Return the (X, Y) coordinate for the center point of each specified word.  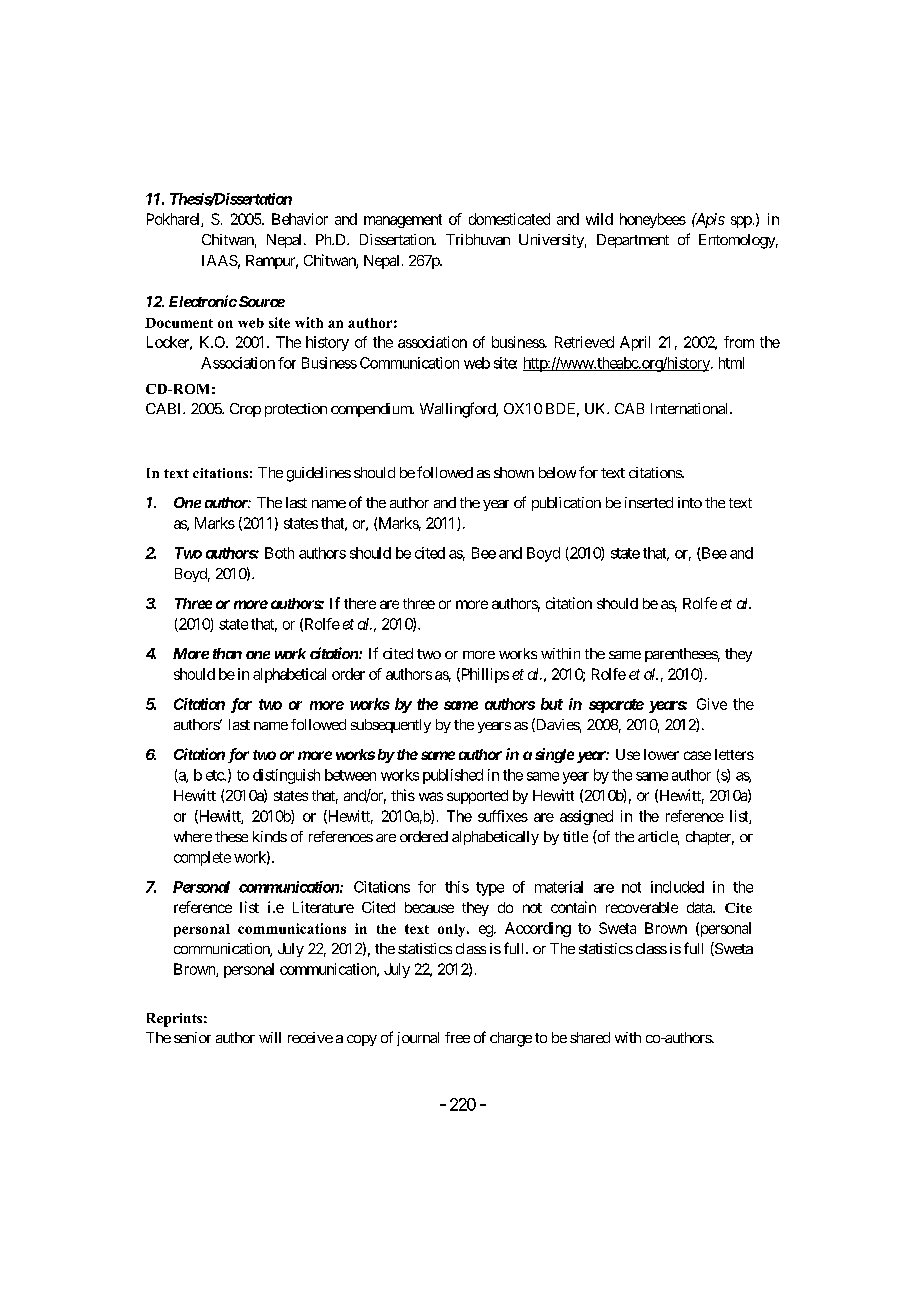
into (690, 502)
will (270, 1037)
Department (633, 241)
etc (215, 775)
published (453, 776)
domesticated (509, 219)
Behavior (300, 219)
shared (590, 1037)
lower (661, 754)
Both (279, 553)
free (457, 1037)
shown (514, 472)
